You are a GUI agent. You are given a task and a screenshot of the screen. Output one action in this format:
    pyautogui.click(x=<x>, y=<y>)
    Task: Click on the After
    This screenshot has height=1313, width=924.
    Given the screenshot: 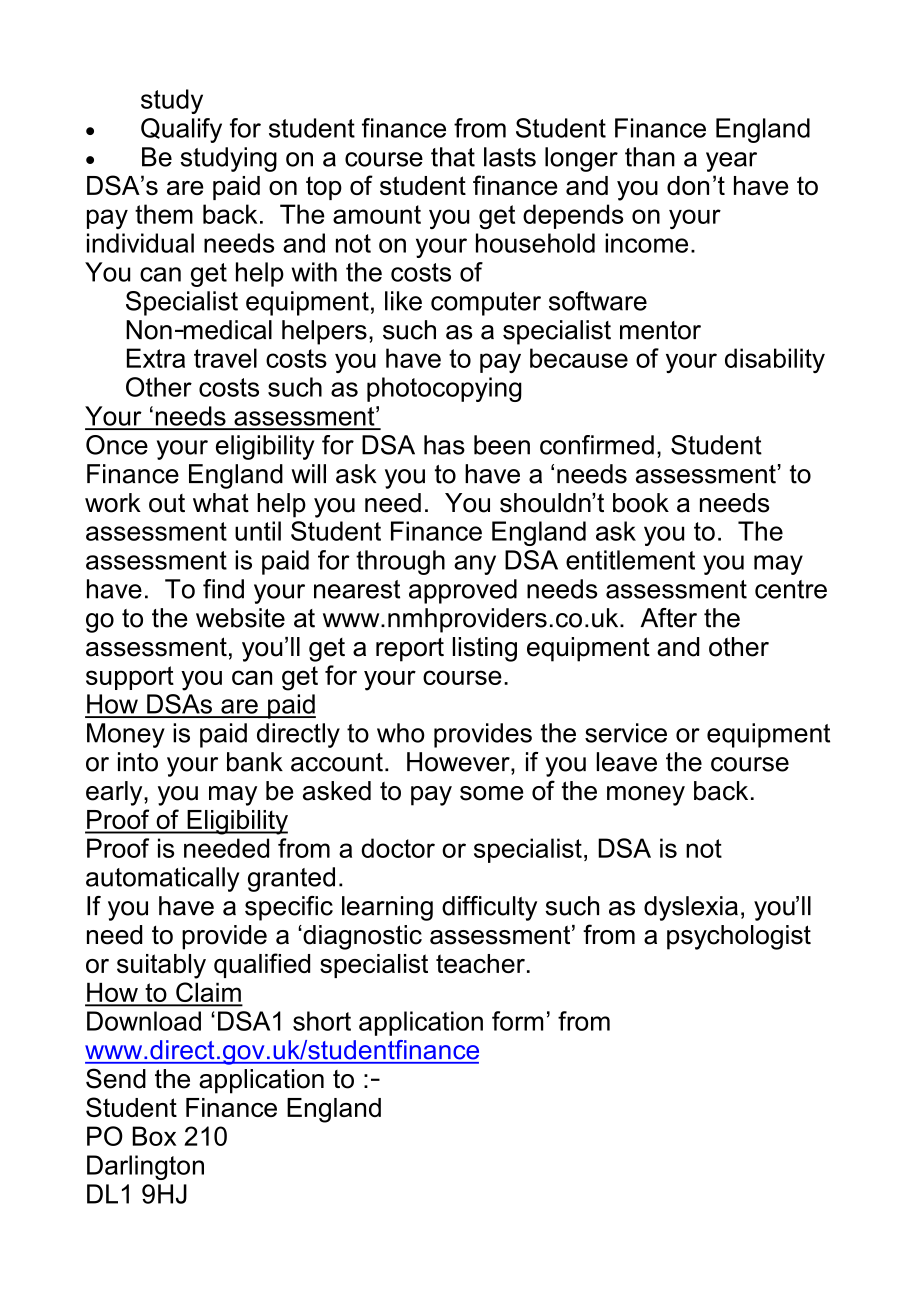 What is the action you would take?
    pyautogui.click(x=669, y=618)
